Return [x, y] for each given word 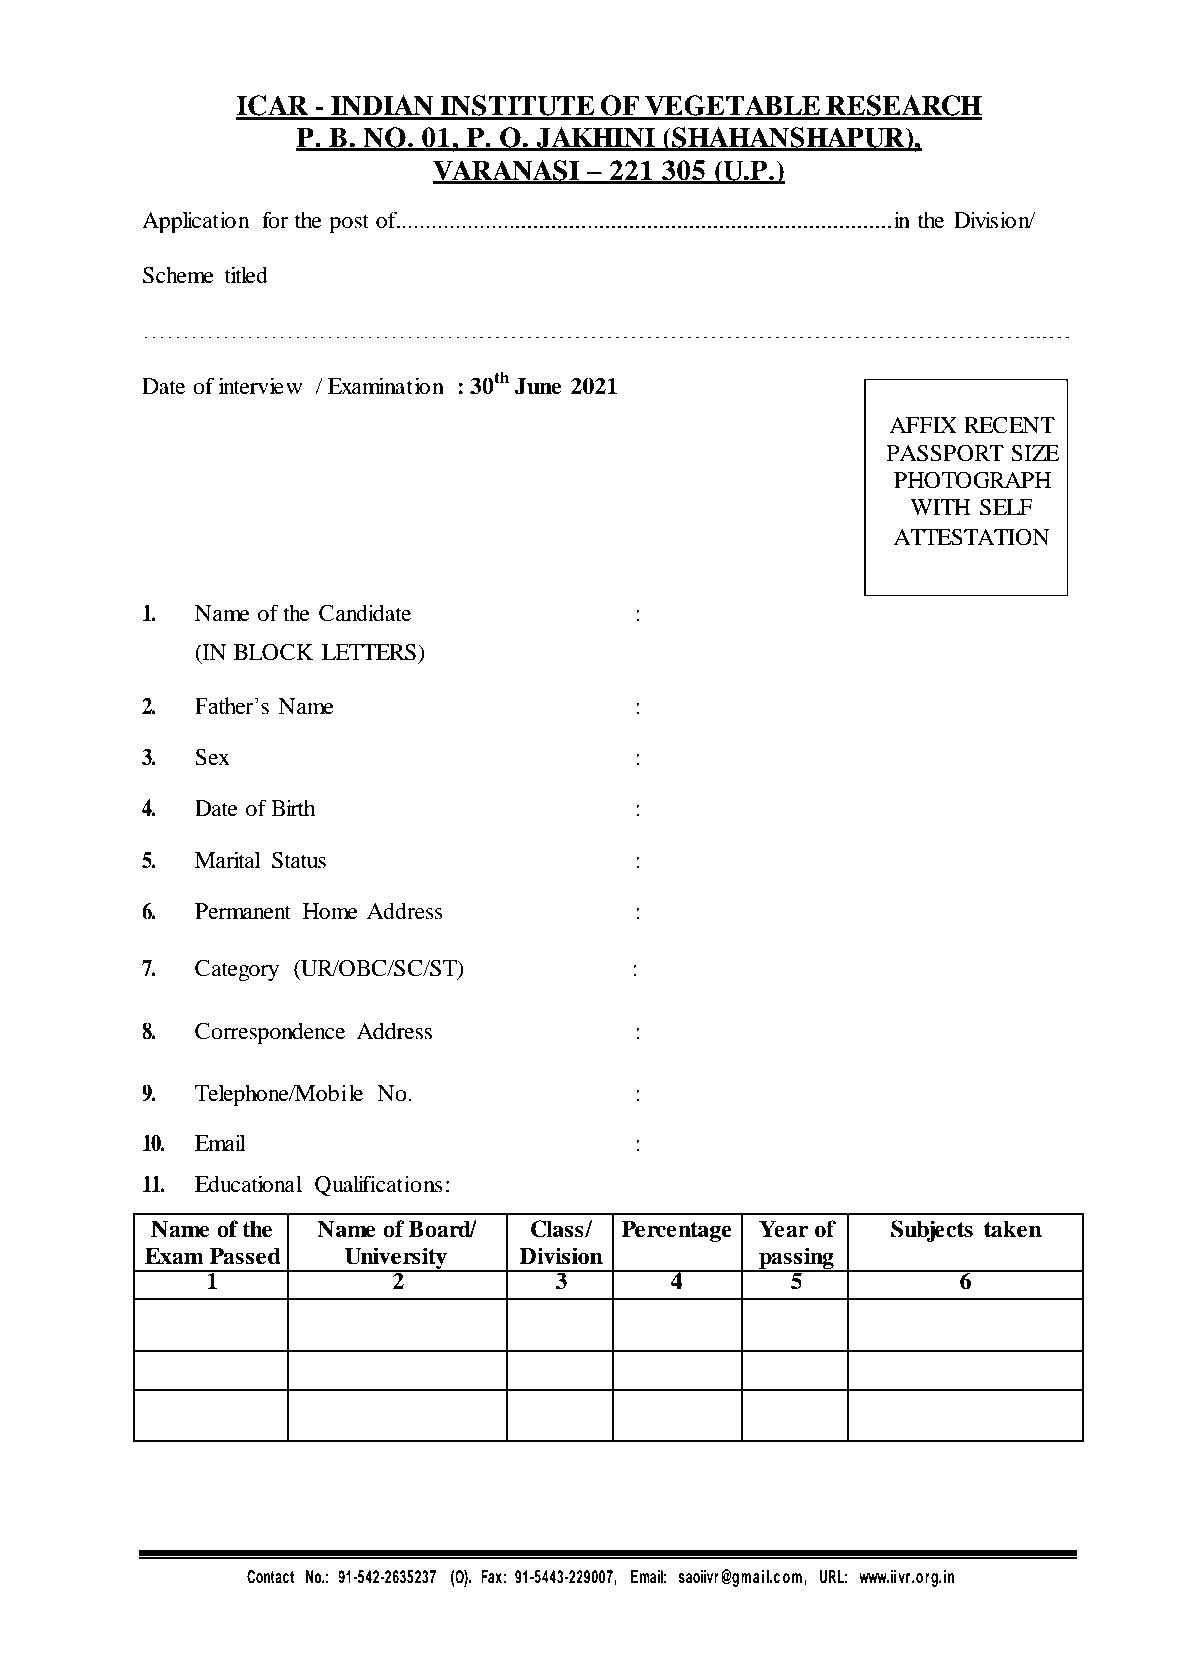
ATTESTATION [972, 537]
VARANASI [507, 171]
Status [299, 860]
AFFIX [923, 425]
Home [330, 911]
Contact [270, 1577]
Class [558, 1229]
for [275, 220]
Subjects [932, 1231]
